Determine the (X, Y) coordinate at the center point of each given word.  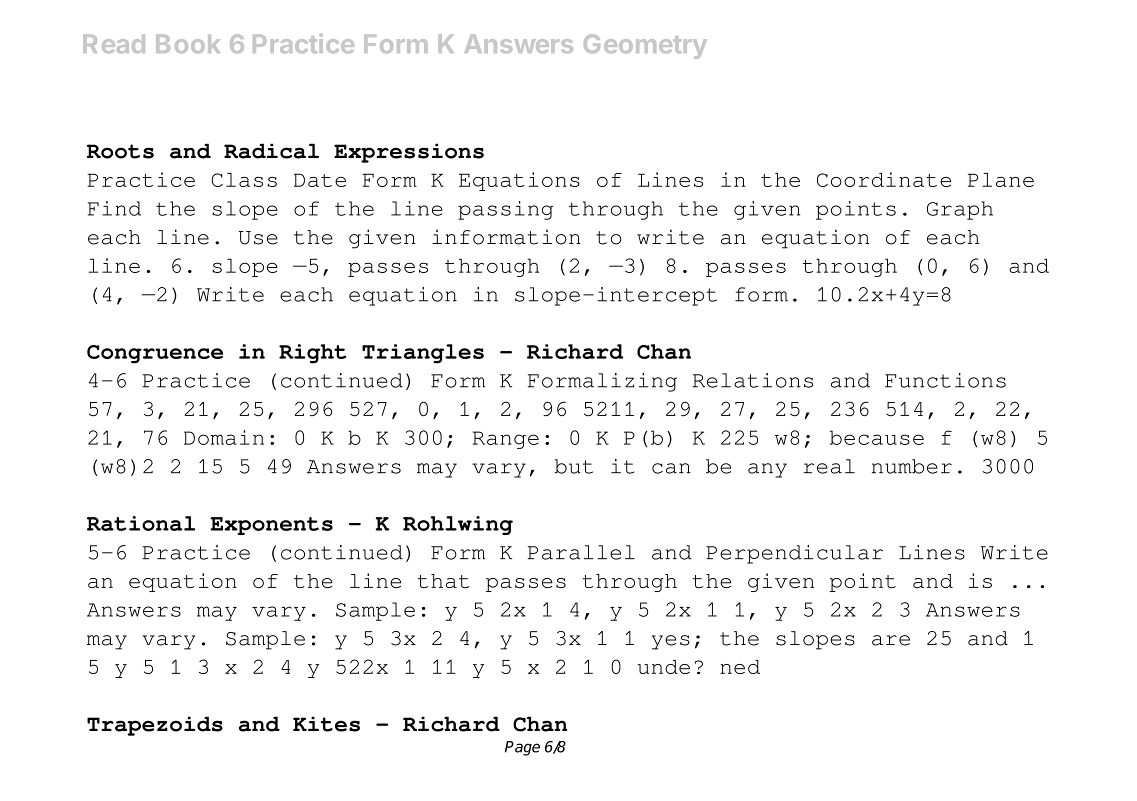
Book (188, 43)
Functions (945, 380)
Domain (224, 437)
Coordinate (884, 179)
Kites (326, 724)
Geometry (645, 46)
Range (506, 440)
